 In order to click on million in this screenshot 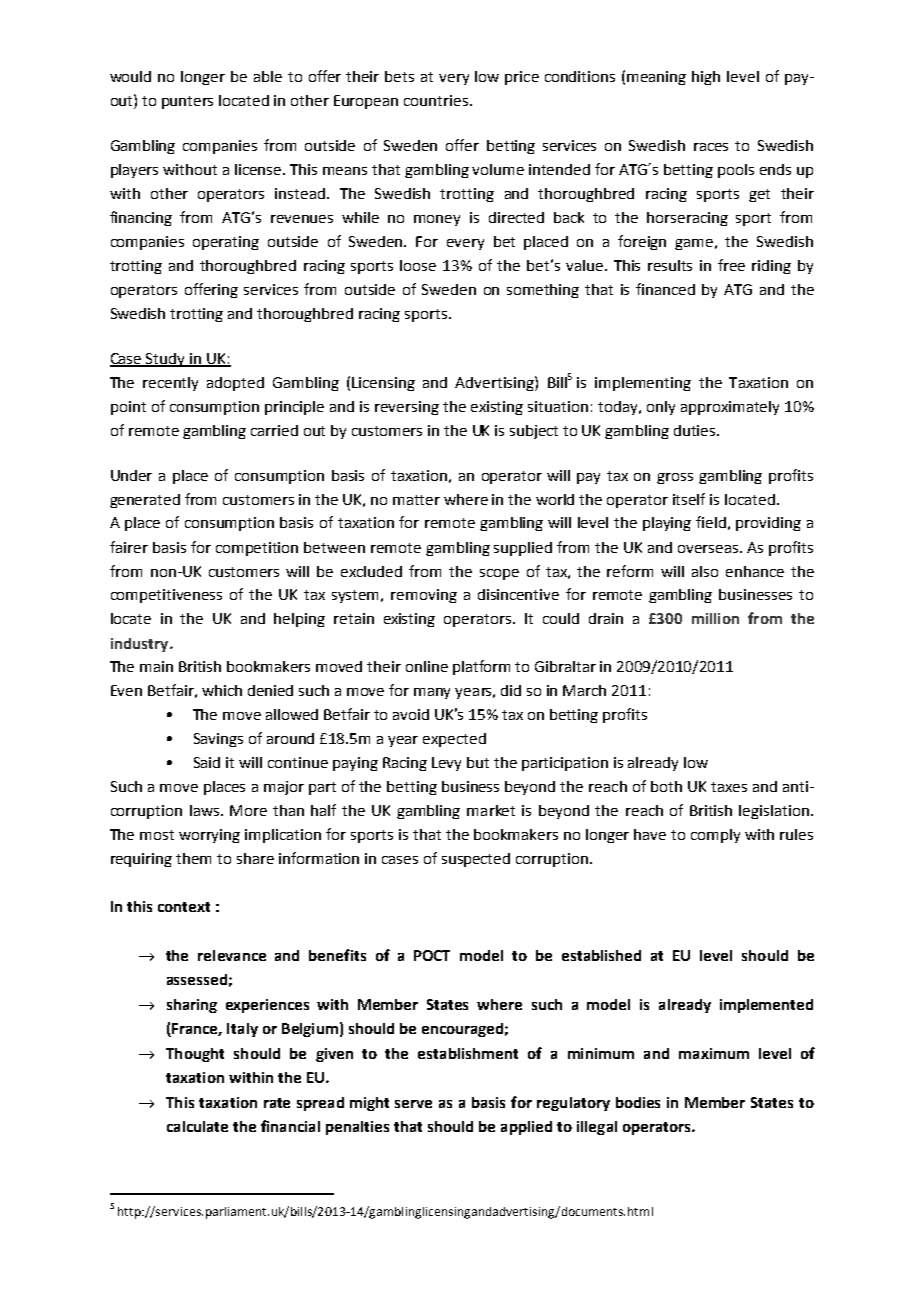, I will do `click(715, 618)`.
